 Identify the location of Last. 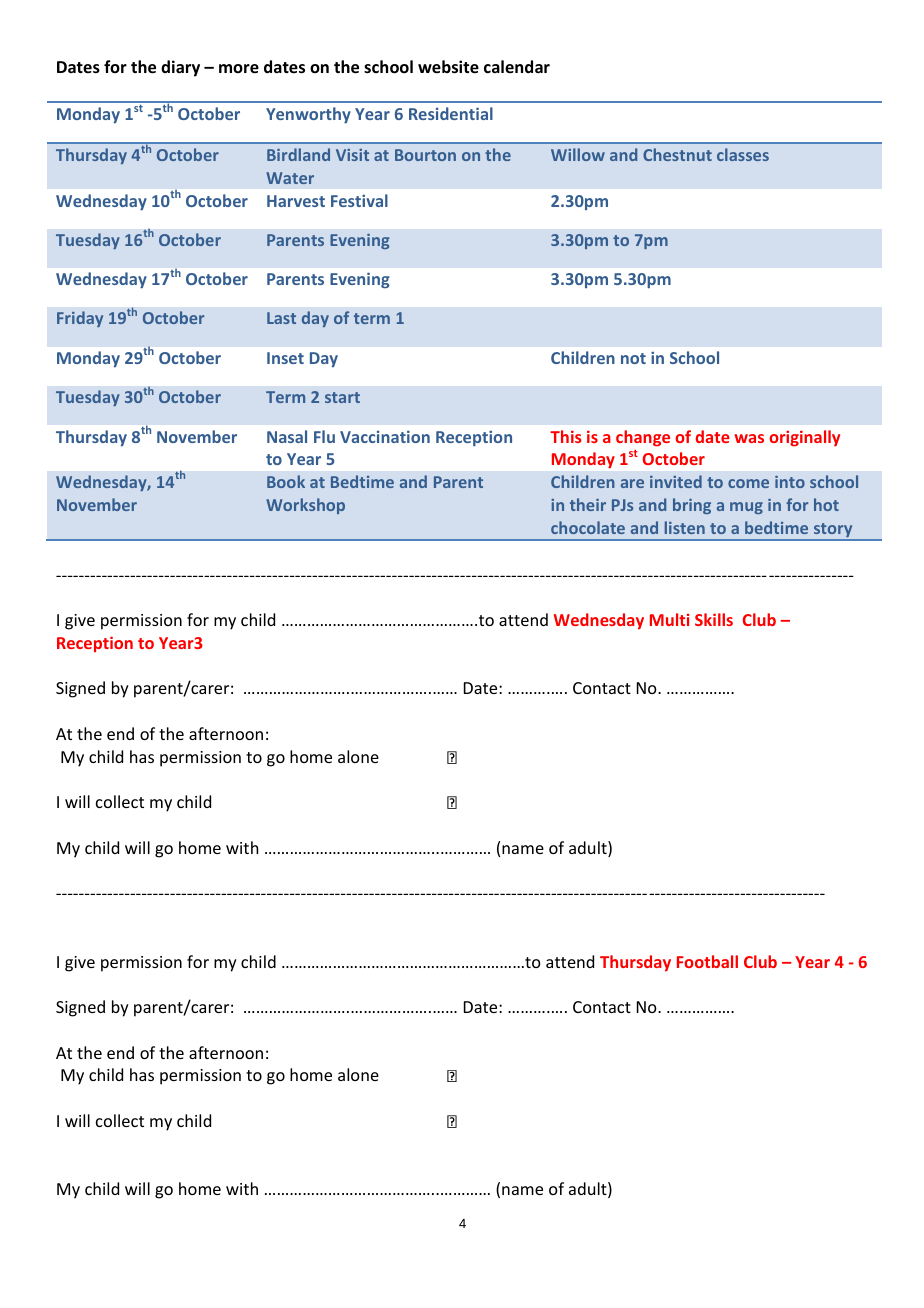
(281, 318).
